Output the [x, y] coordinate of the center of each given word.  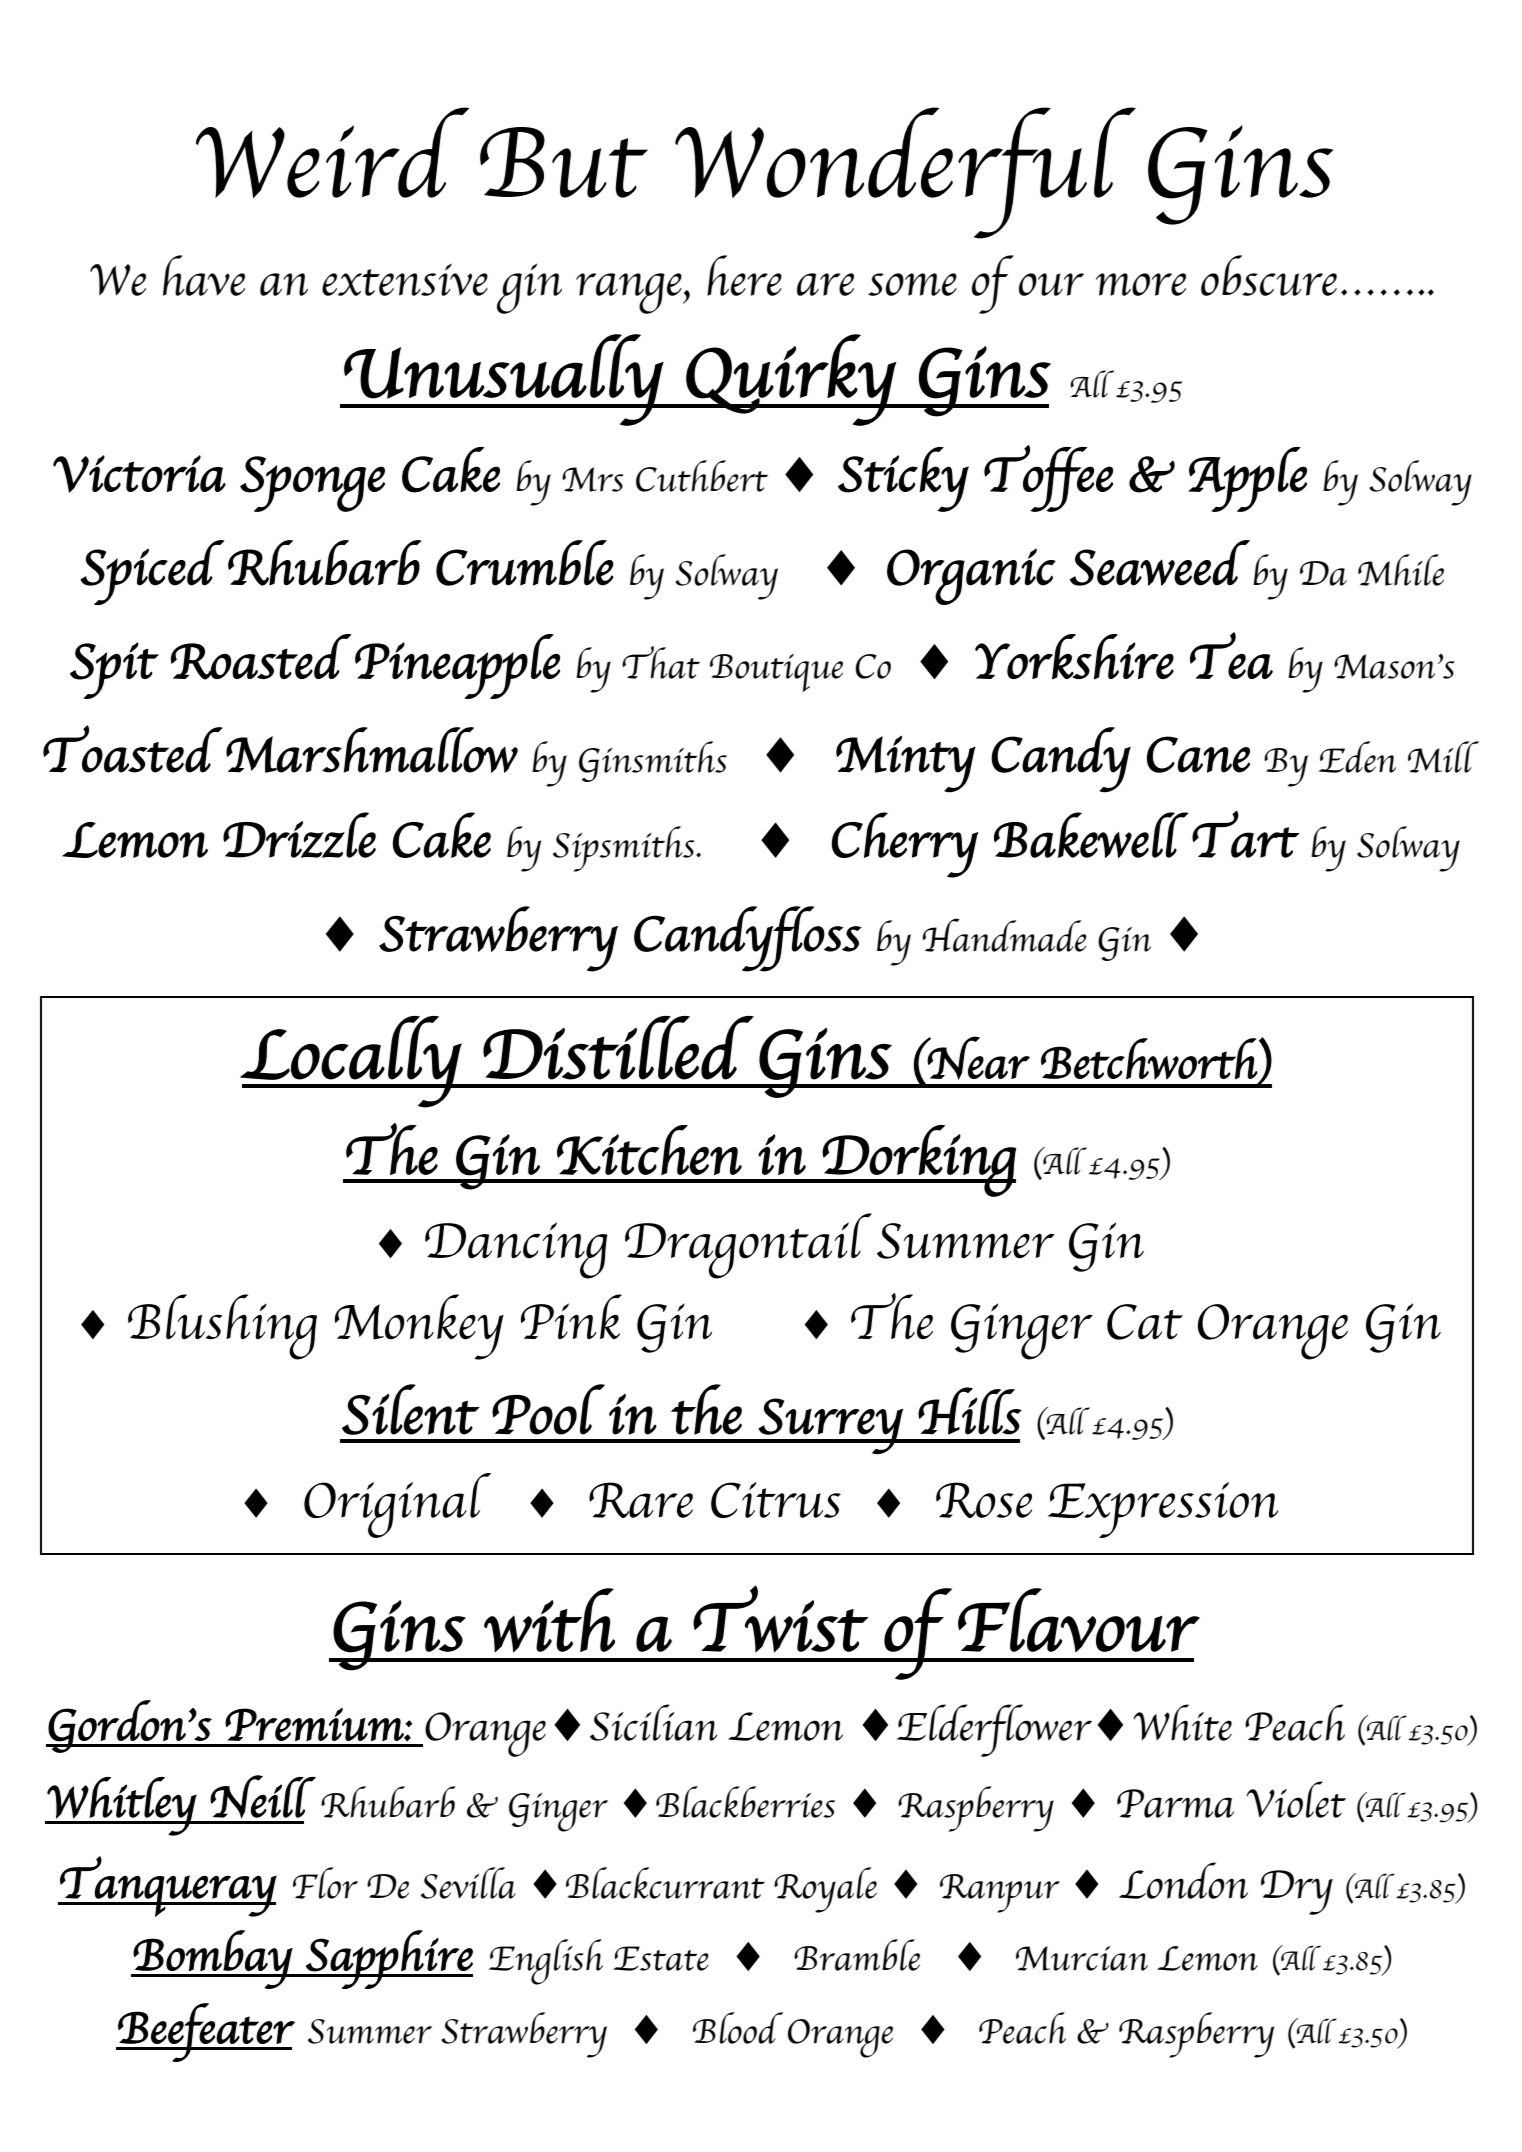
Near [978, 1058]
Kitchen [649, 1150]
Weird [332, 152]
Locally [351, 1062]
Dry [1297, 1892]
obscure [1269, 275]
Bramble [857, 1955]
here [744, 275]
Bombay [213, 1959]
